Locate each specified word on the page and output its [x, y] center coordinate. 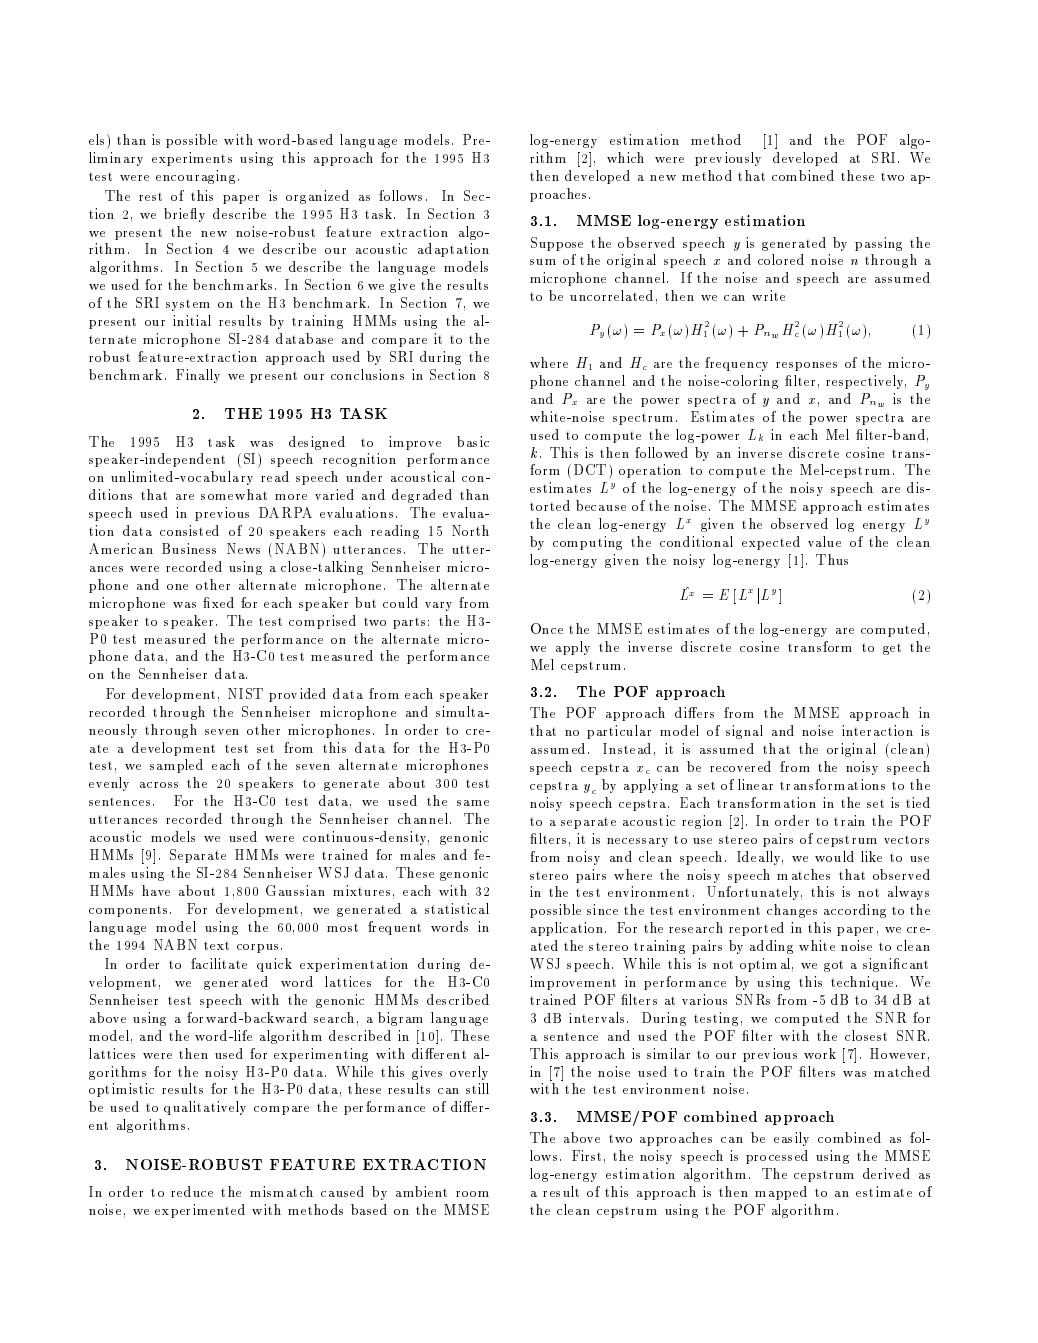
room [472, 1194]
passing [878, 244]
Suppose [557, 244]
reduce [192, 1191]
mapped [781, 1193]
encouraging [195, 177]
